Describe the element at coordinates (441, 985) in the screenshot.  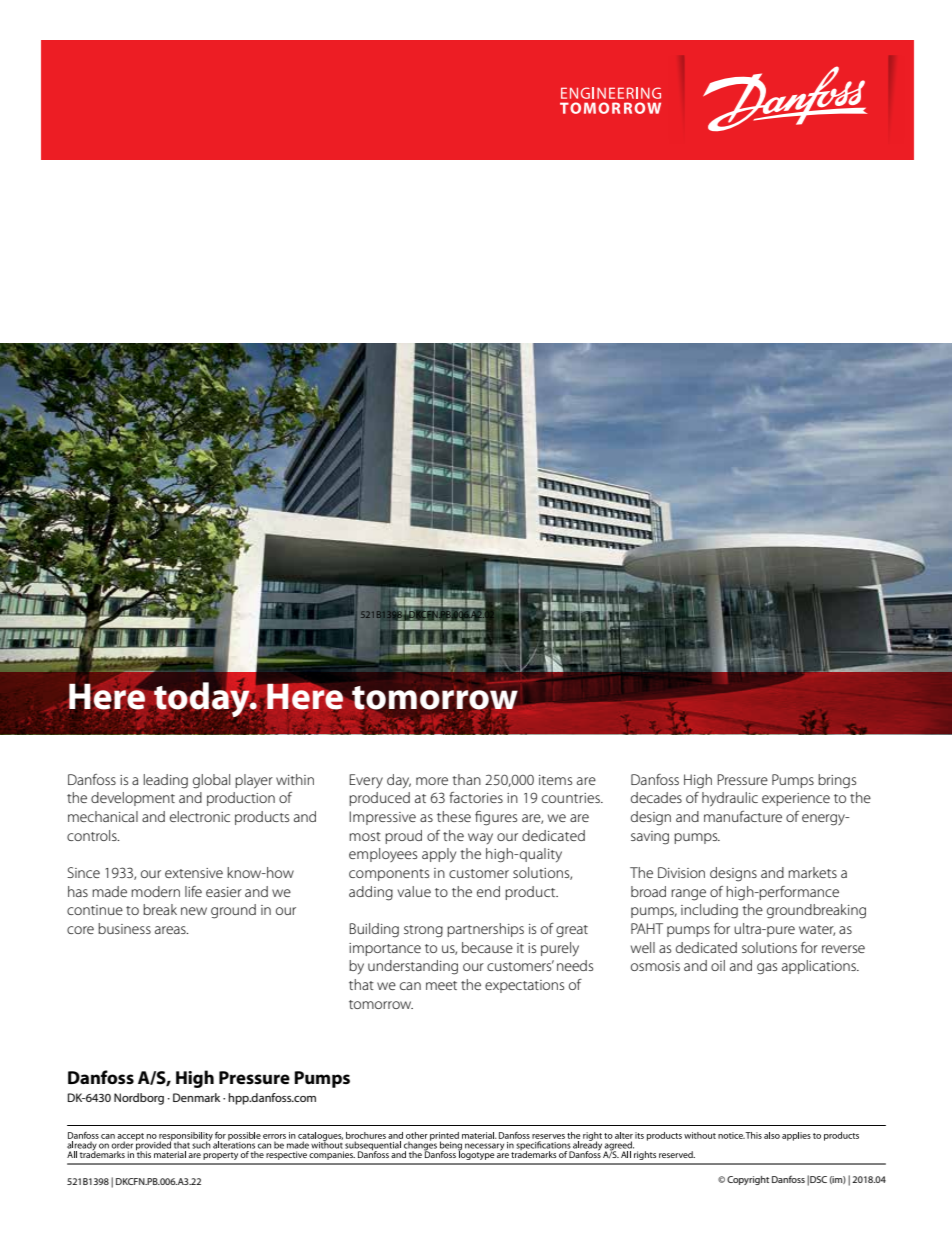
I see `meet` at that location.
